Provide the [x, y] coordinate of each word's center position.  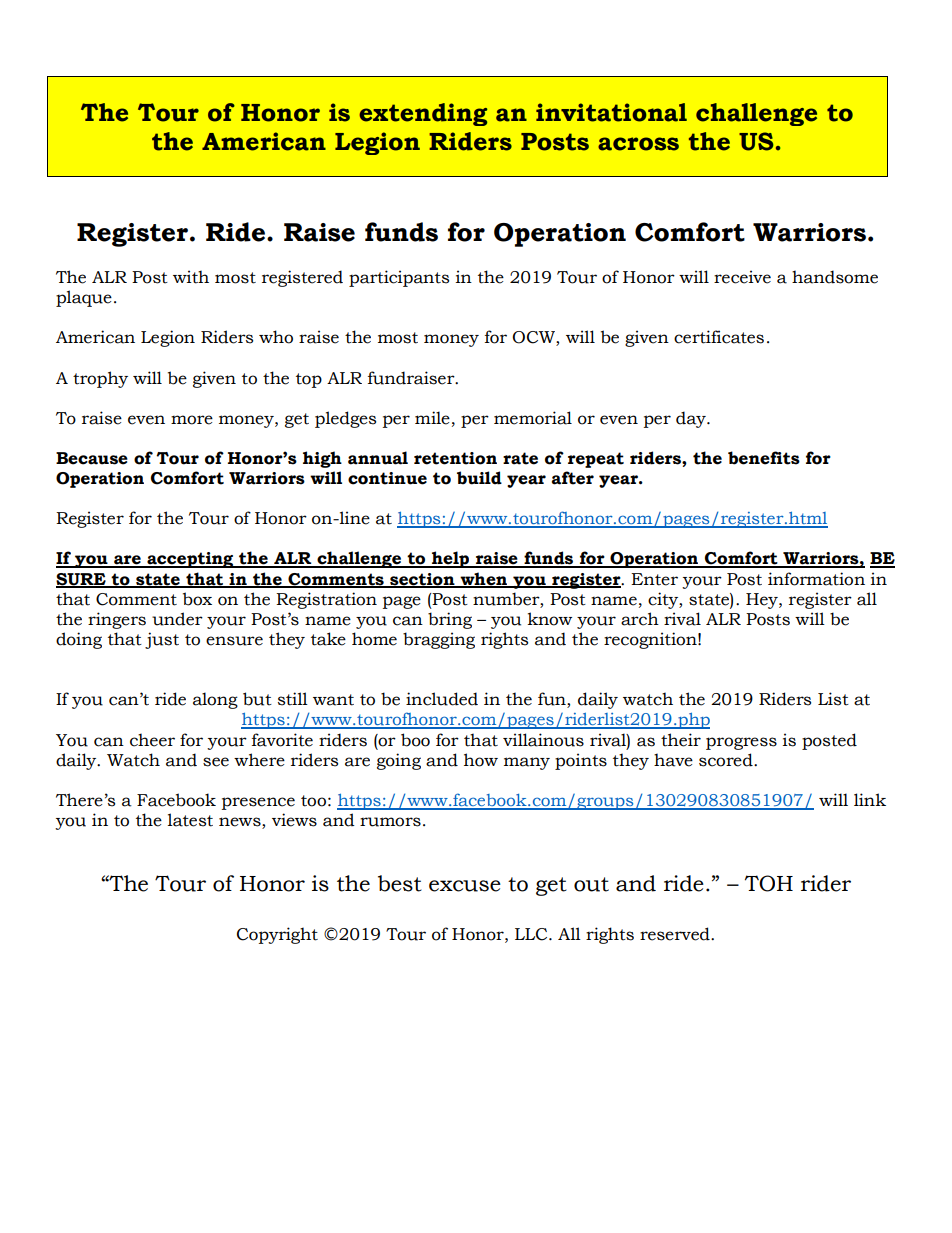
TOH [769, 883]
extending [423, 114]
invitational [611, 112]
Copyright [277, 935]
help [451, 559]
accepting [190, 560]
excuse [465, 886]
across [638, 144]
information [816, 579]
